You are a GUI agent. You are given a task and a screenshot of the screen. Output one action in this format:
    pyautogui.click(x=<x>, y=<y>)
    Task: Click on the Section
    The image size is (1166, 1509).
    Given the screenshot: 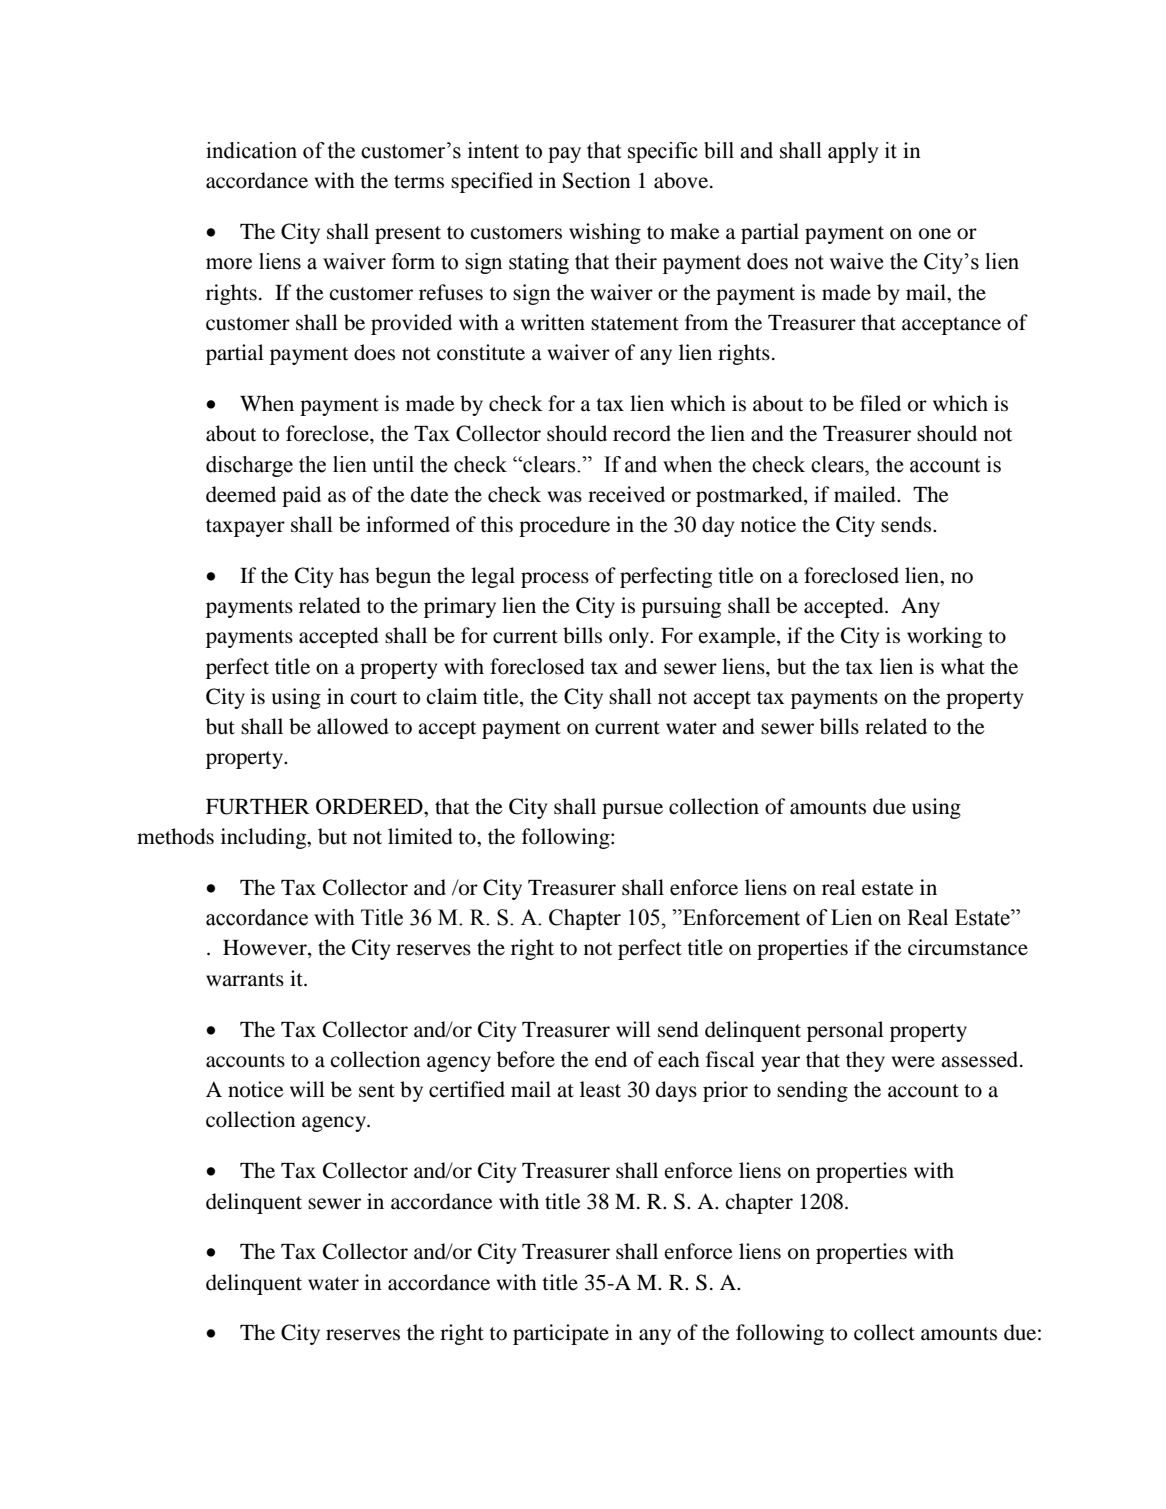 What is the action you would take?
    pyautogui.click(x=597, y=180)
